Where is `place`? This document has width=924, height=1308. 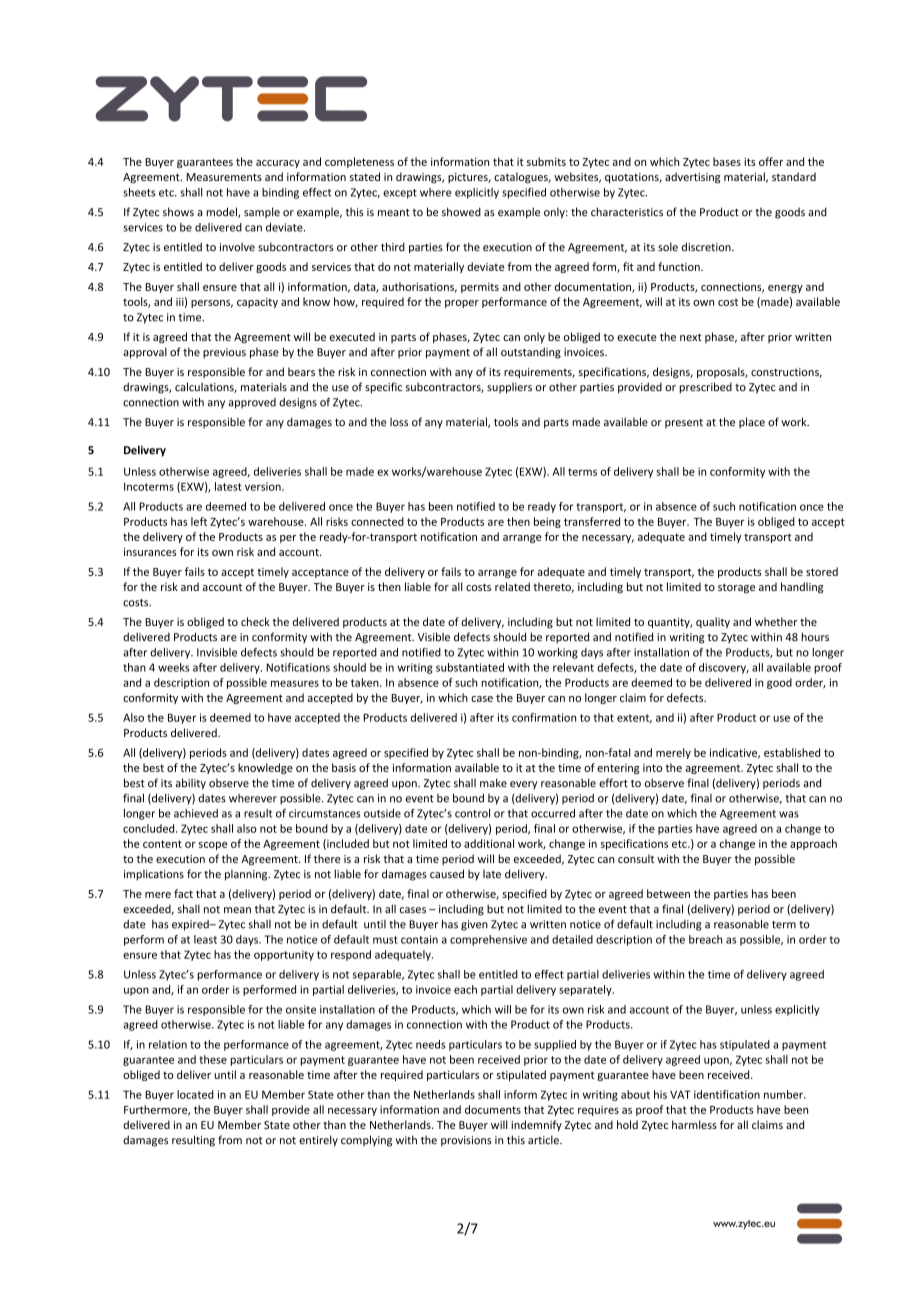 place is located at coordinates (752, 422).
